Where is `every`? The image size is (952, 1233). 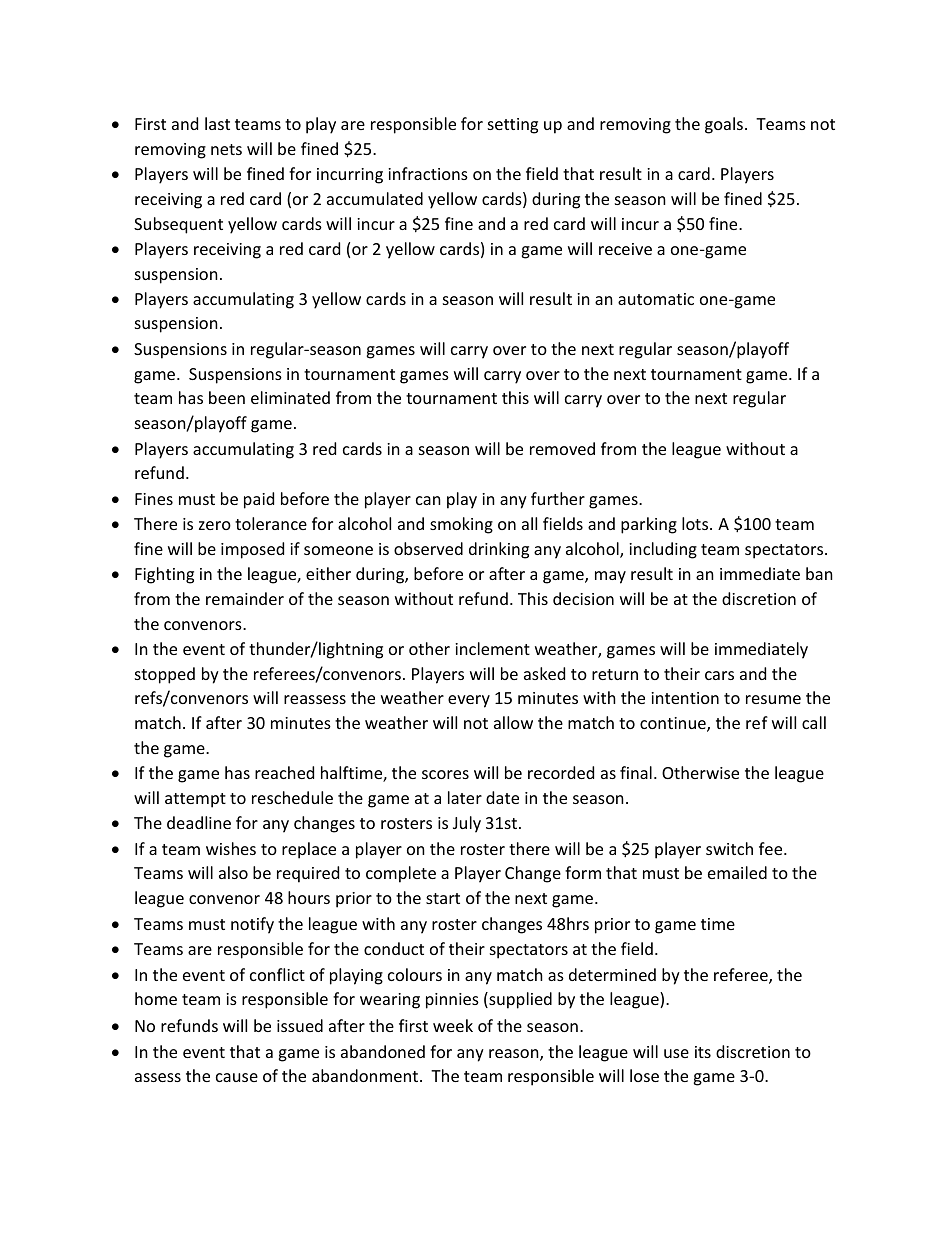
every is located at coordinates (469, 701).
